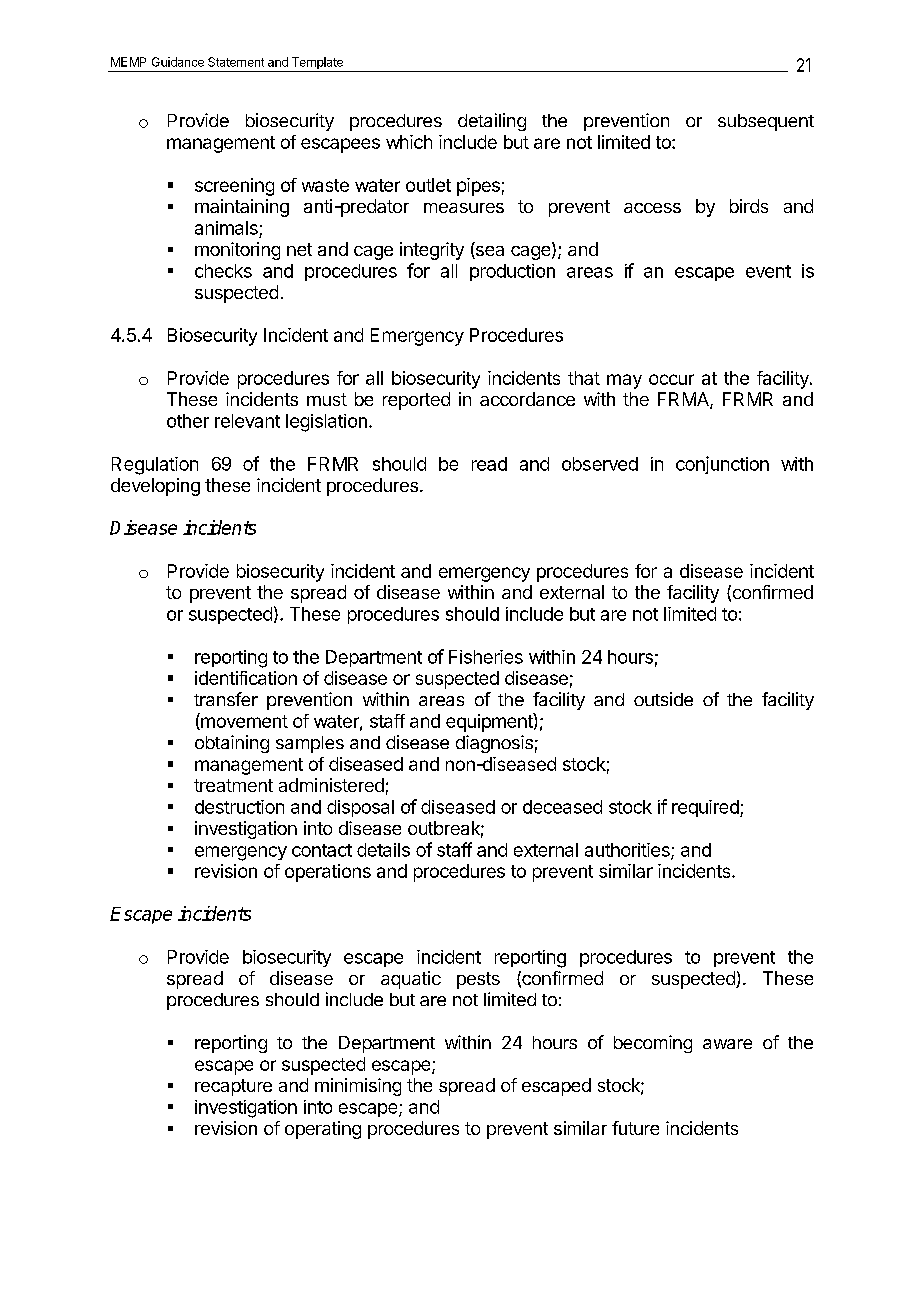  Describe the element at coordinates (232, 744) in the screenshot. I see `obtaining` at that location.
